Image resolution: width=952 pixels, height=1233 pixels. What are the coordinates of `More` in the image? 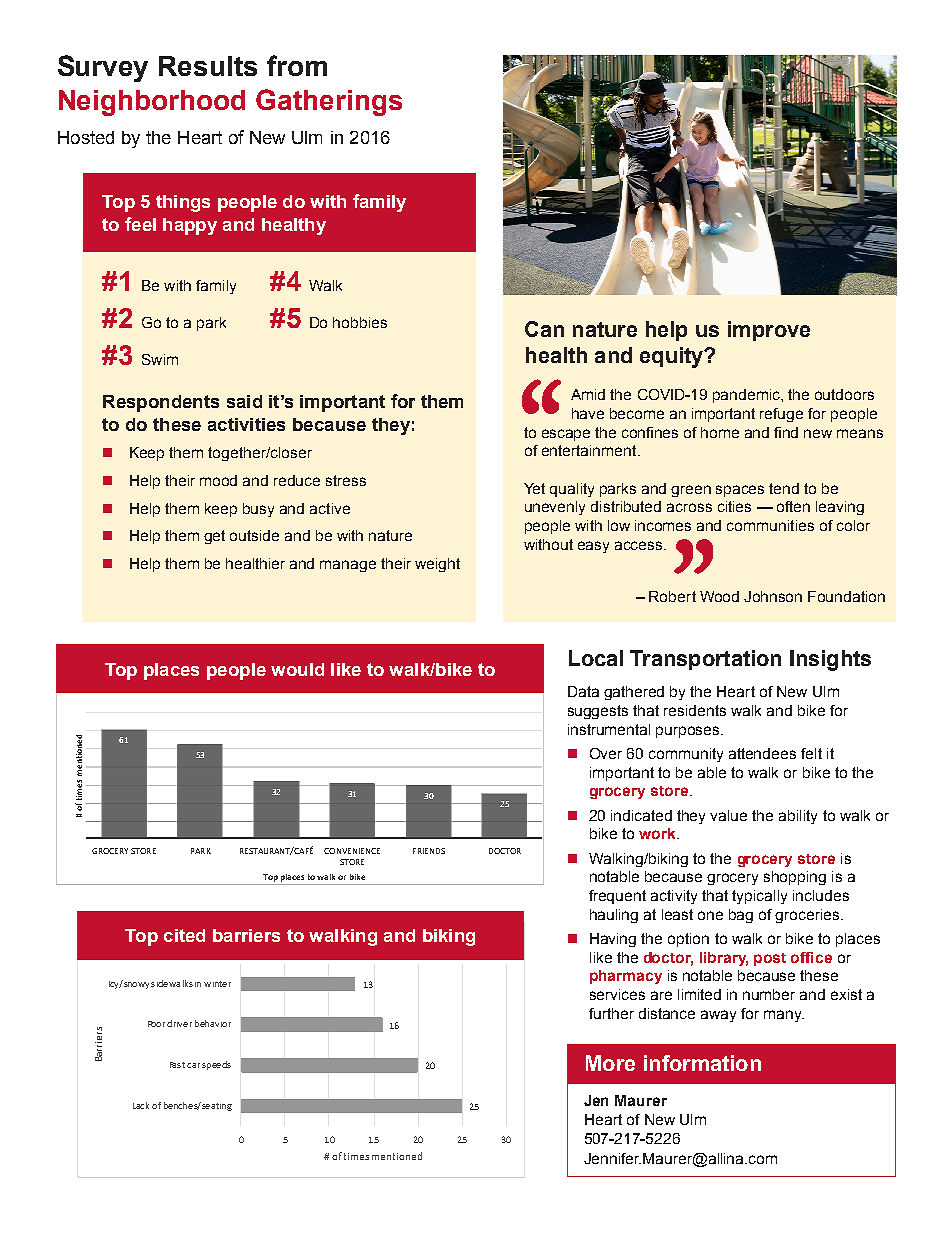 It's located at (610, 1063).
